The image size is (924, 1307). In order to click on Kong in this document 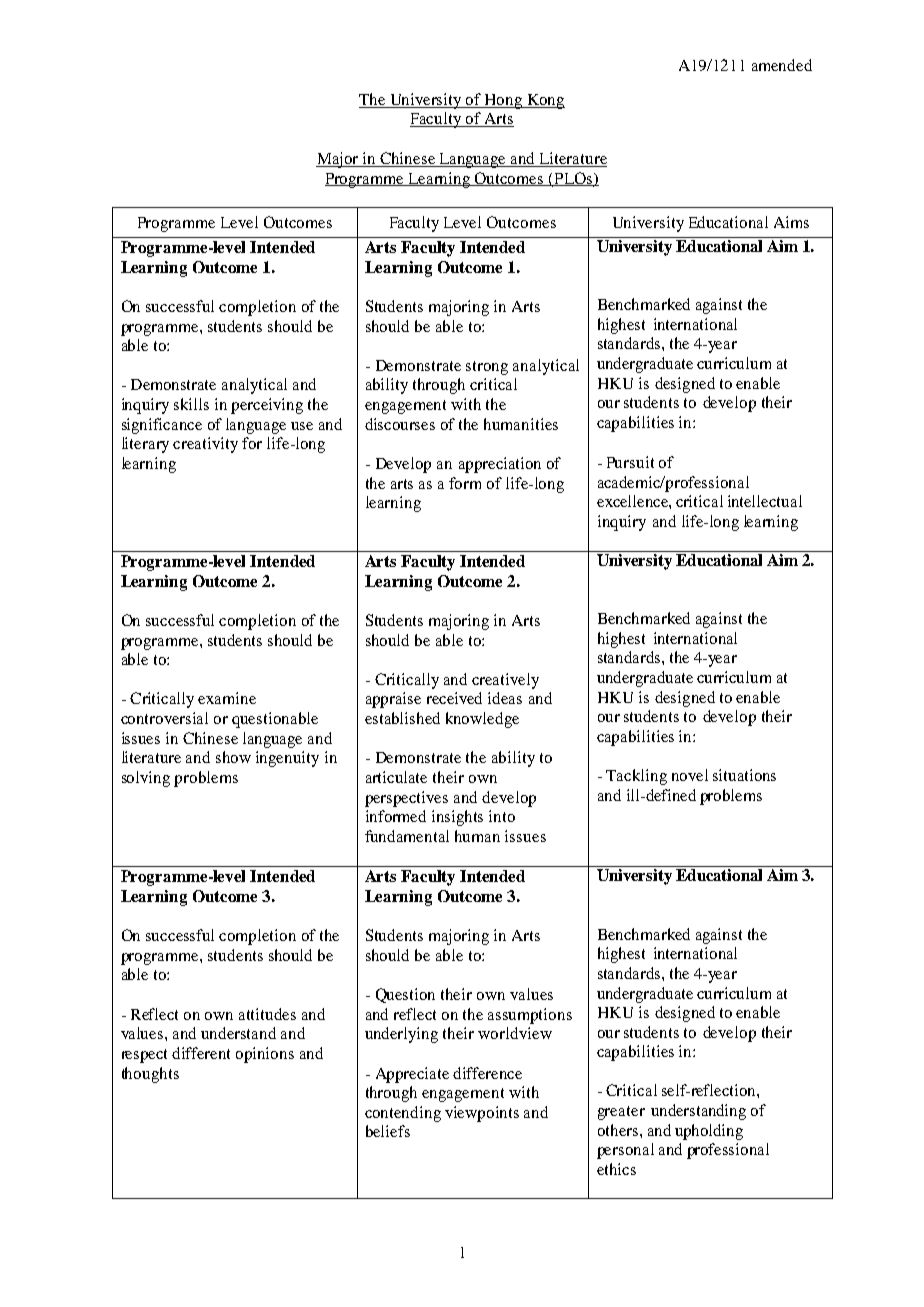, I will do `click(545, 101)`.
